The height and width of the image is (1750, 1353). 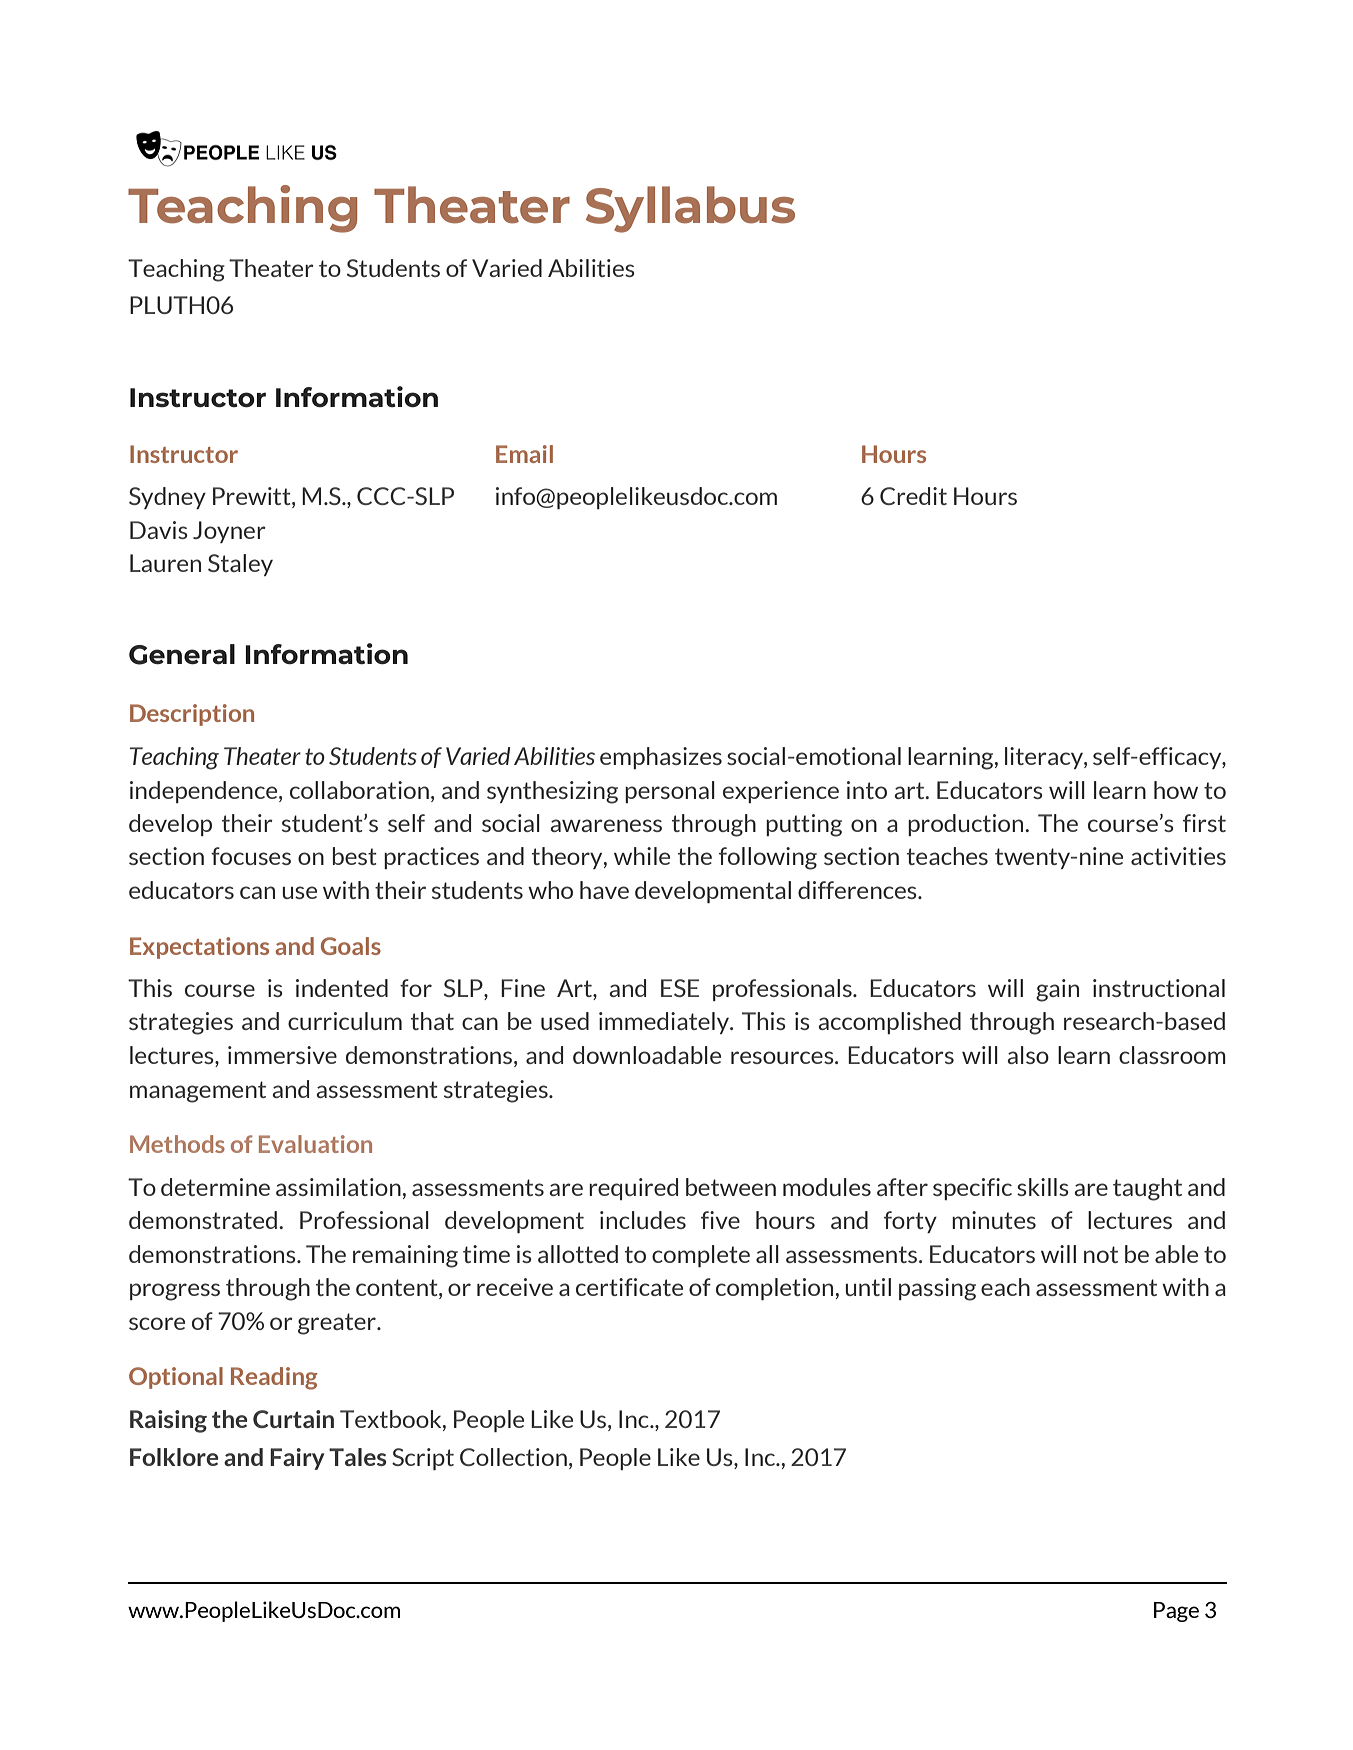 I want to click on Goals, so click(x=351, y=946).
